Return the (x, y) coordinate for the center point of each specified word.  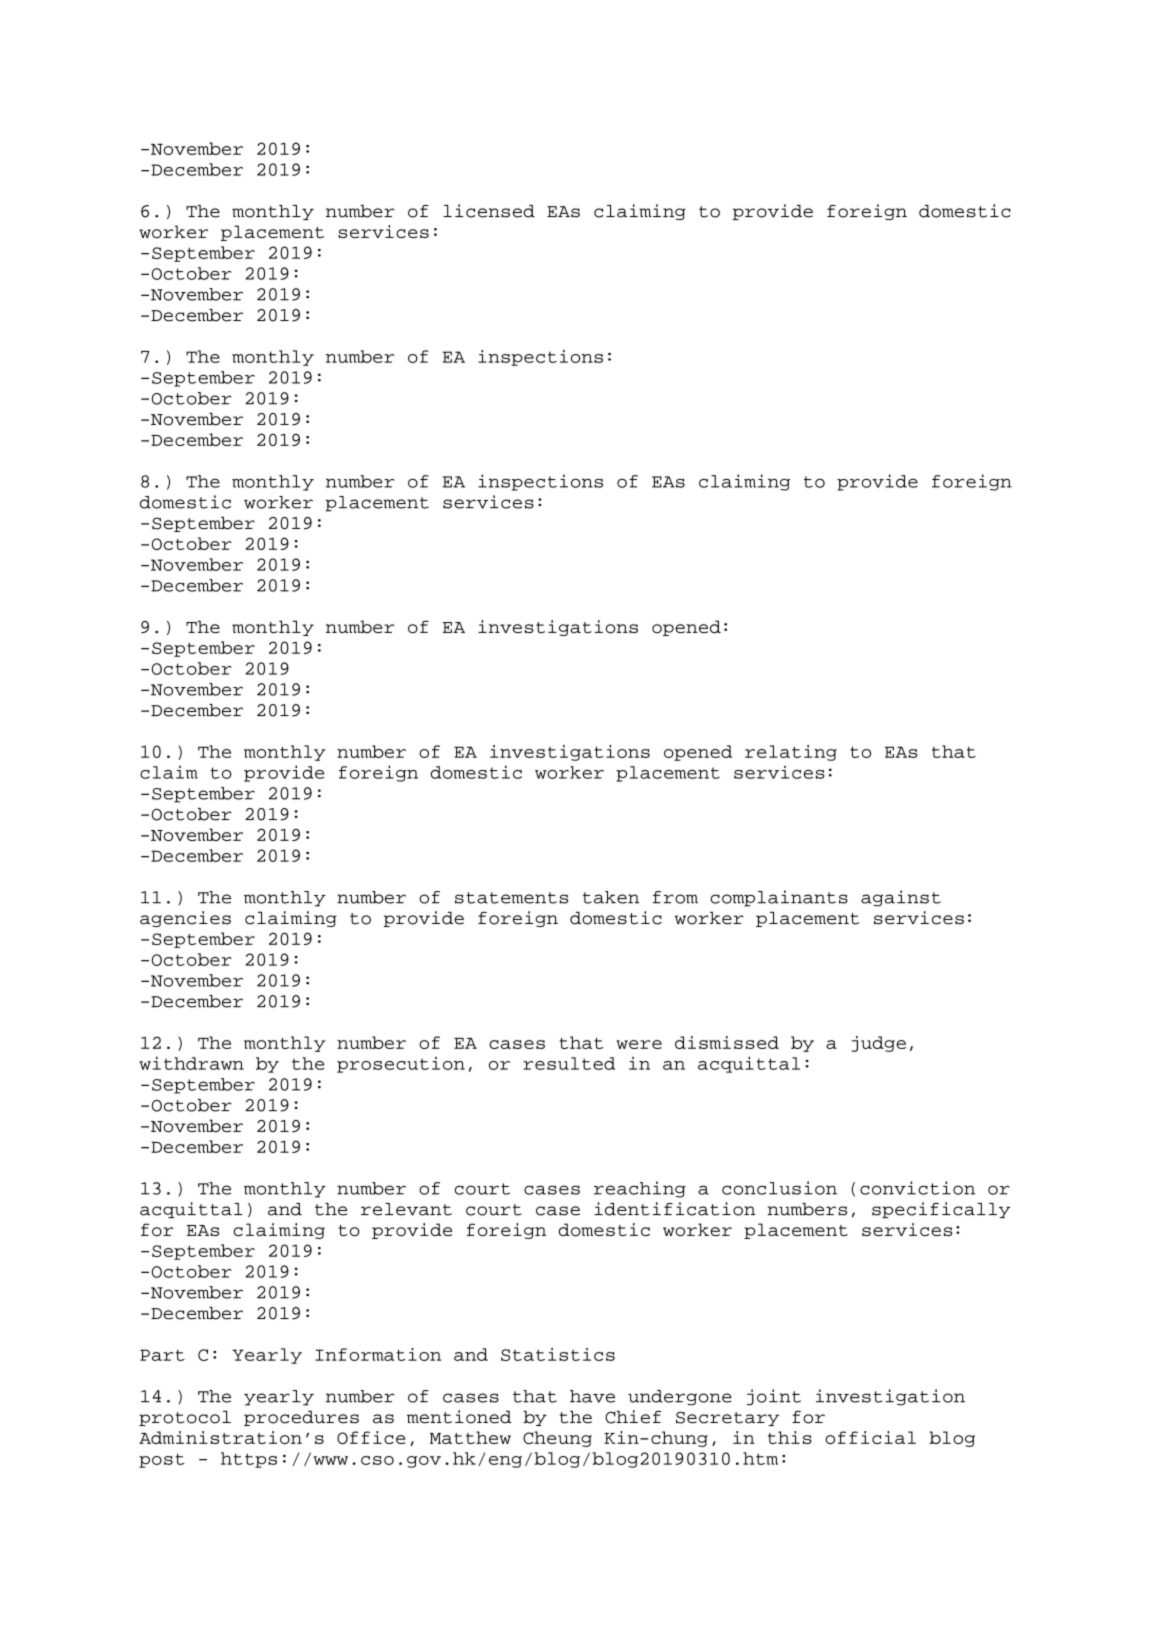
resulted (569, 1063)
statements (511, 898)
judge (879, 1044)
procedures (301, 1418)
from (675, 897)
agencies (185, 919)
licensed (489, 211)
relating (791, 753)
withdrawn (191, 1063)
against (901, 898)
